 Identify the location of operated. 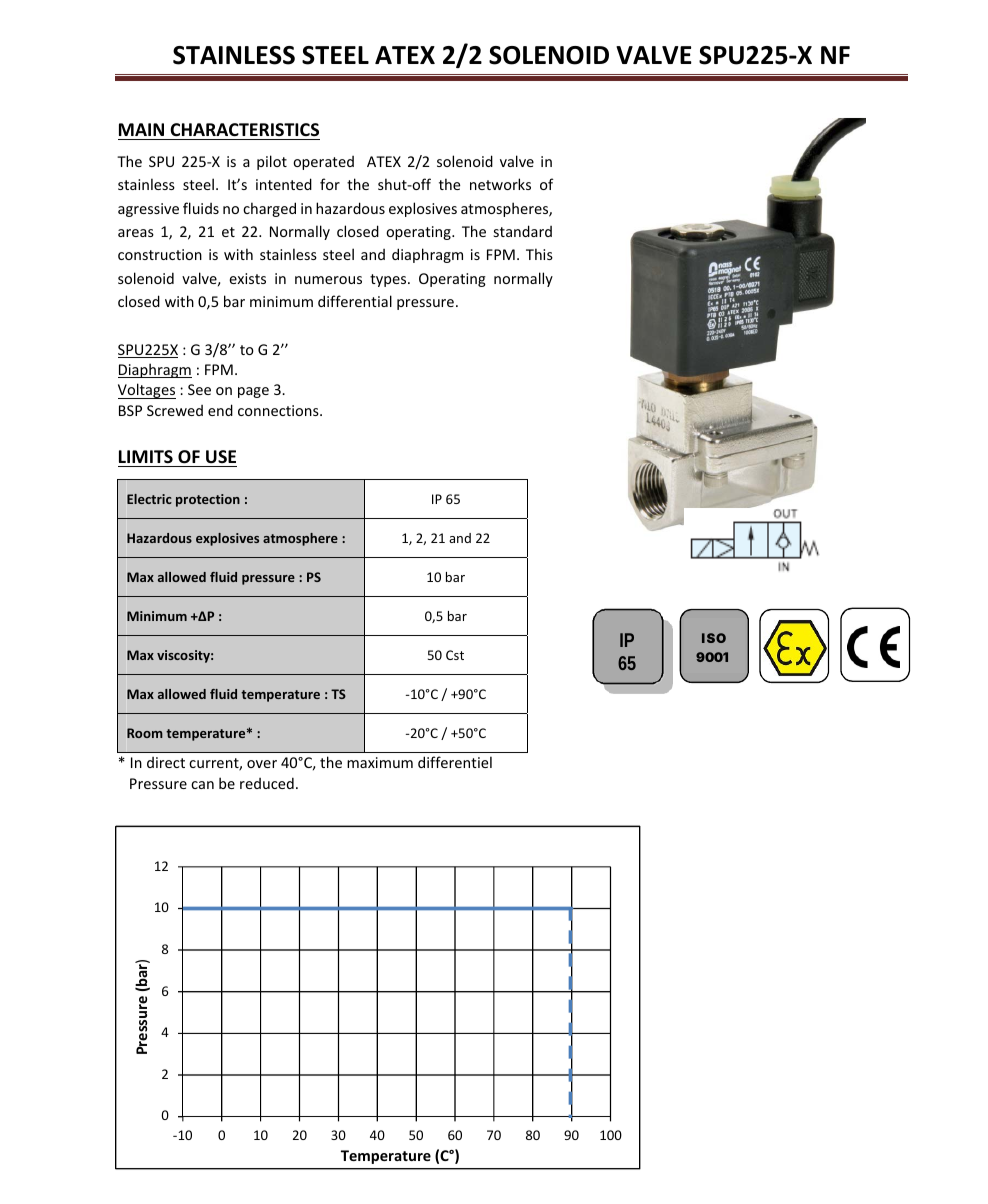
(323, 163).
